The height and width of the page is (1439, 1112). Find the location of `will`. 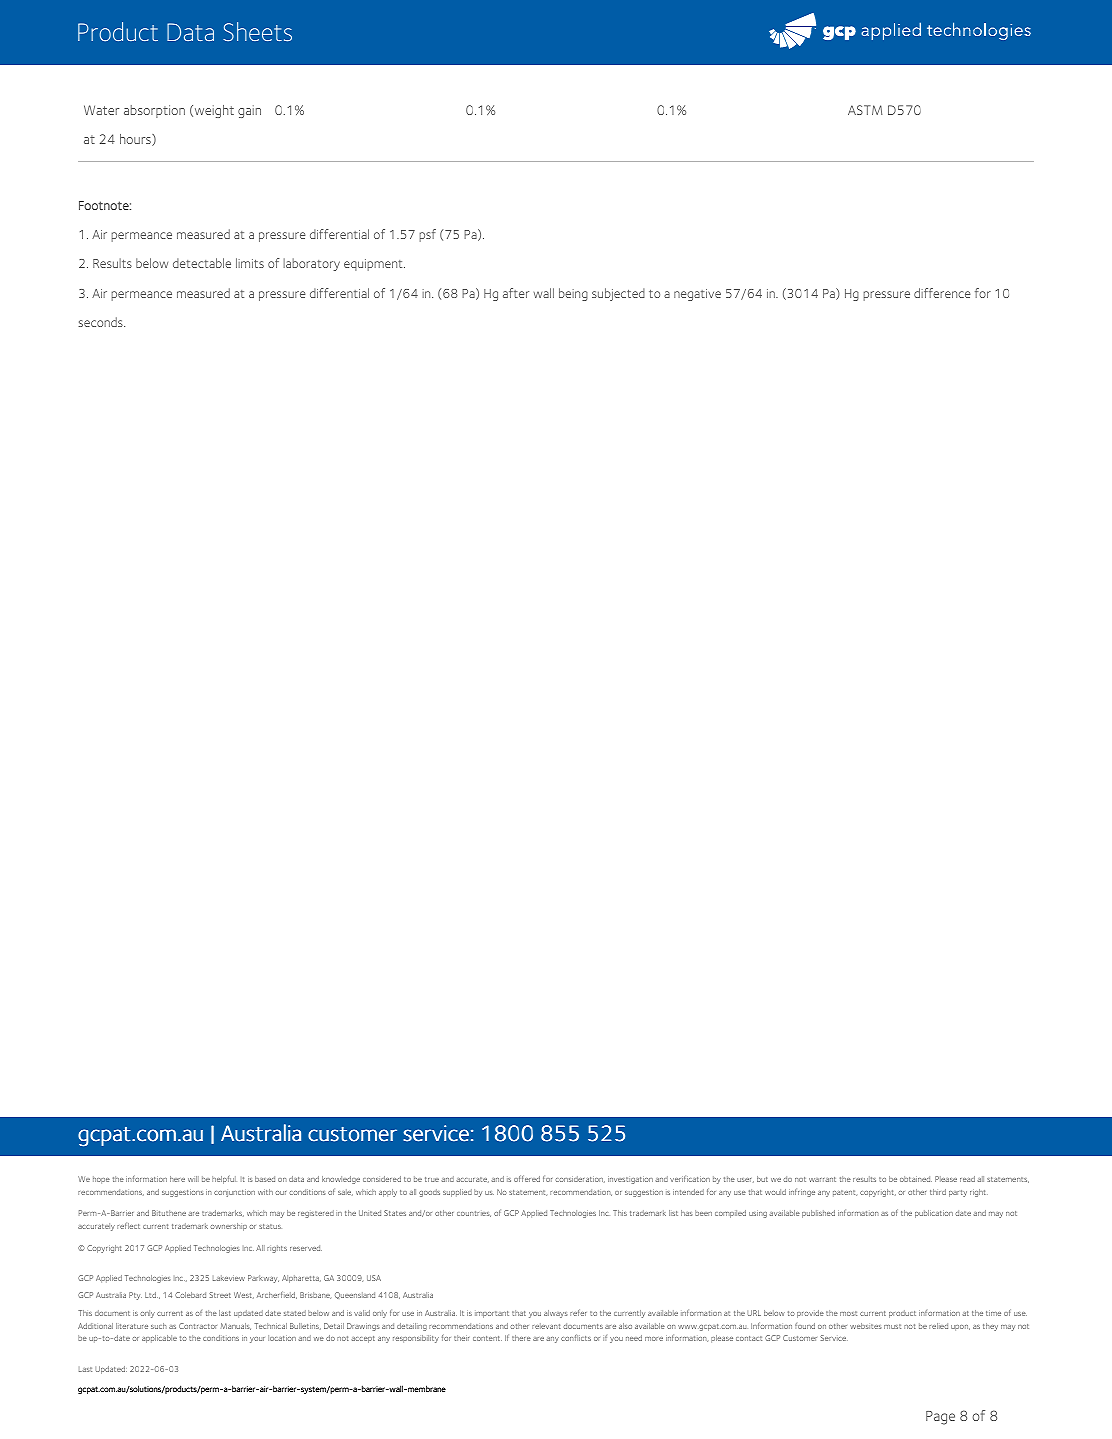

will is located at coordinates (193, 1179).
